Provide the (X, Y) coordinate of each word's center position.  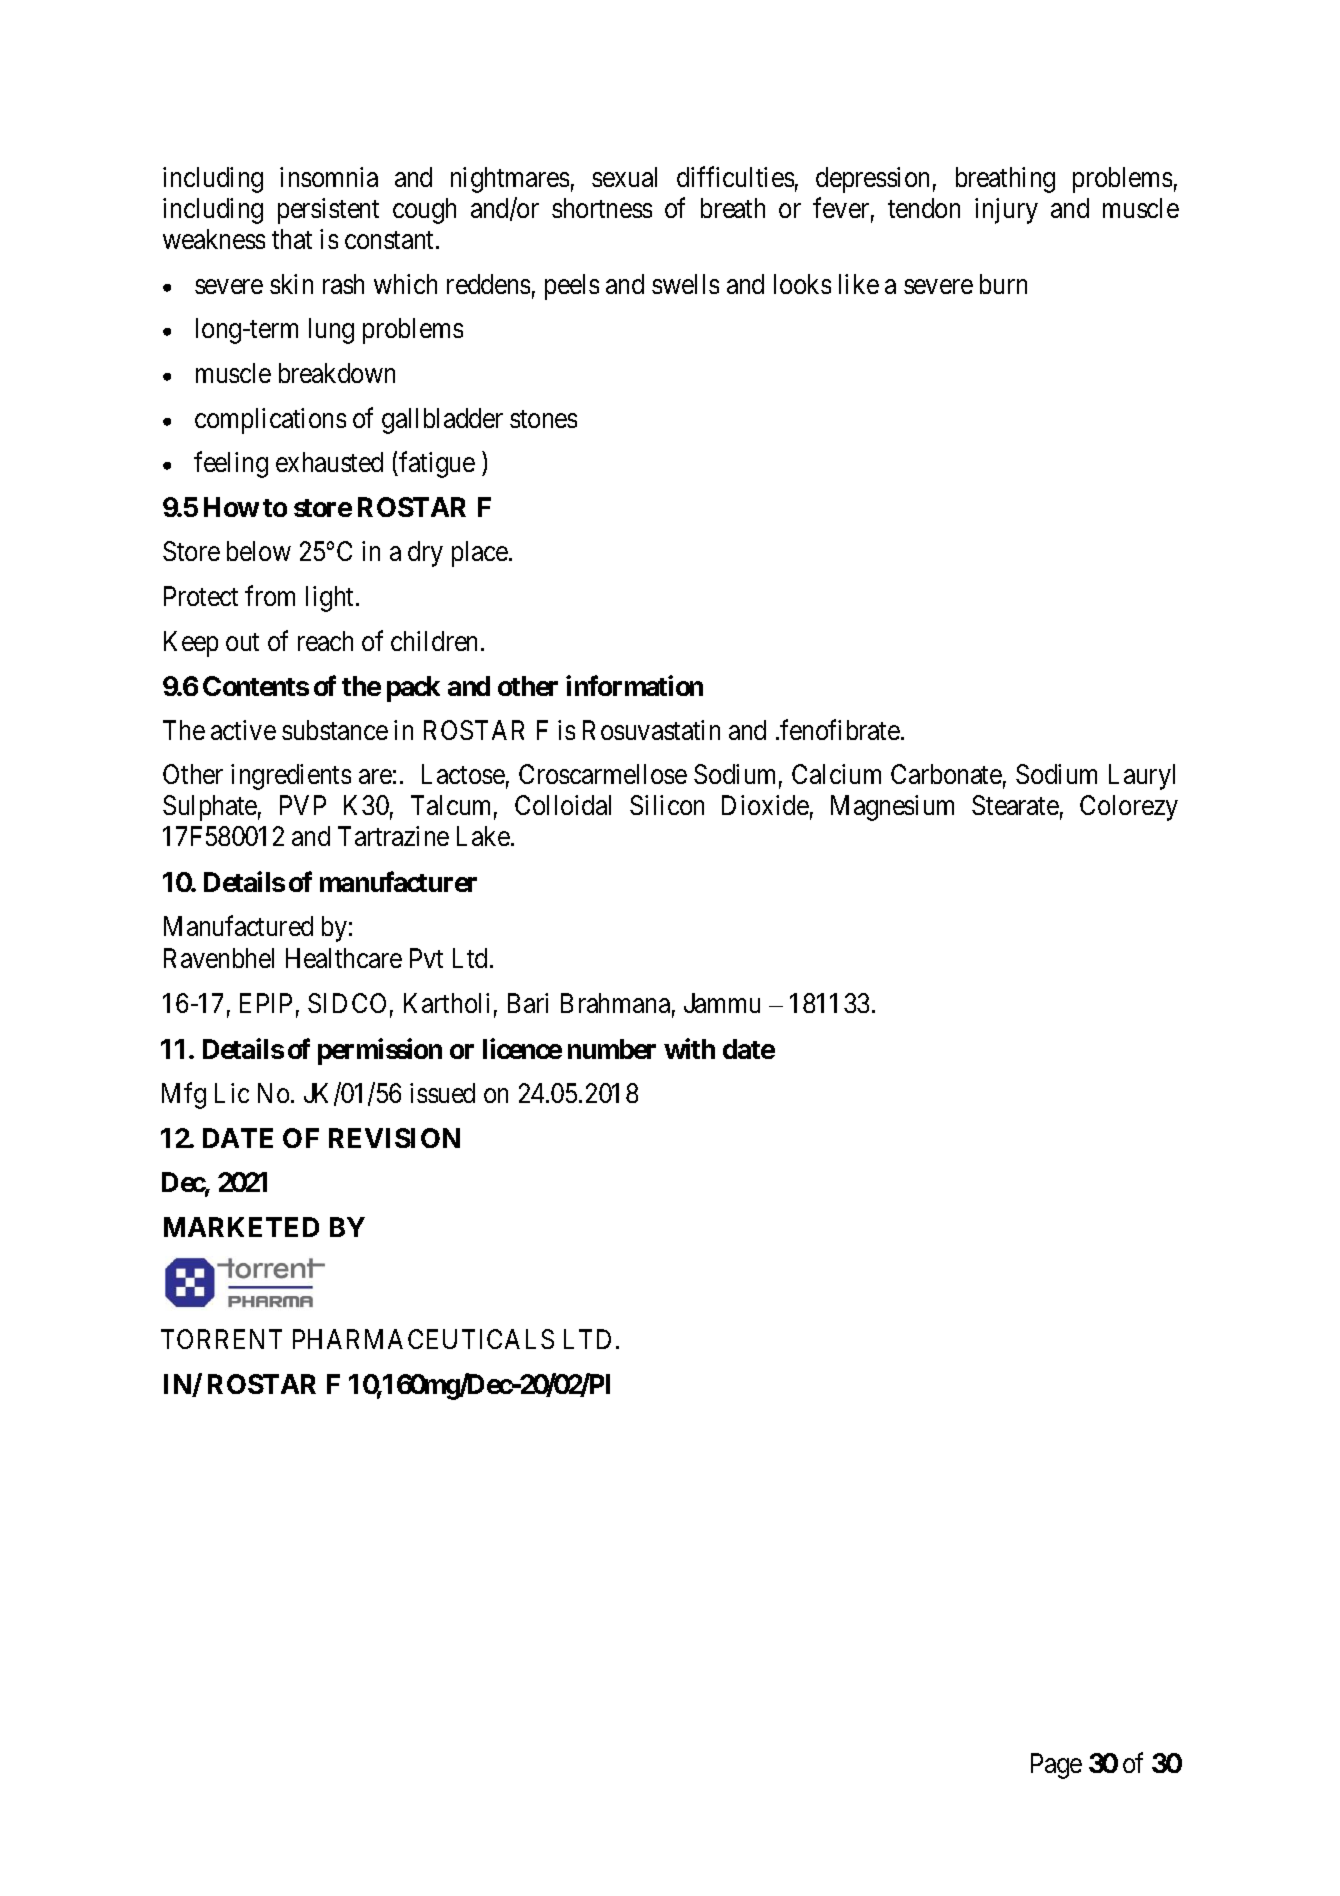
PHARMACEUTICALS (423, 1339)
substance (335, 730)
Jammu (722, 1003)
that (292, 239)
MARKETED (241, 1227)
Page (1056, 1766)
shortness (602, 208)
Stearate (1015, 805)
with (689, 1048)
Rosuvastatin (651, 730)
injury (1006, 211)
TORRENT (221, 1339)
